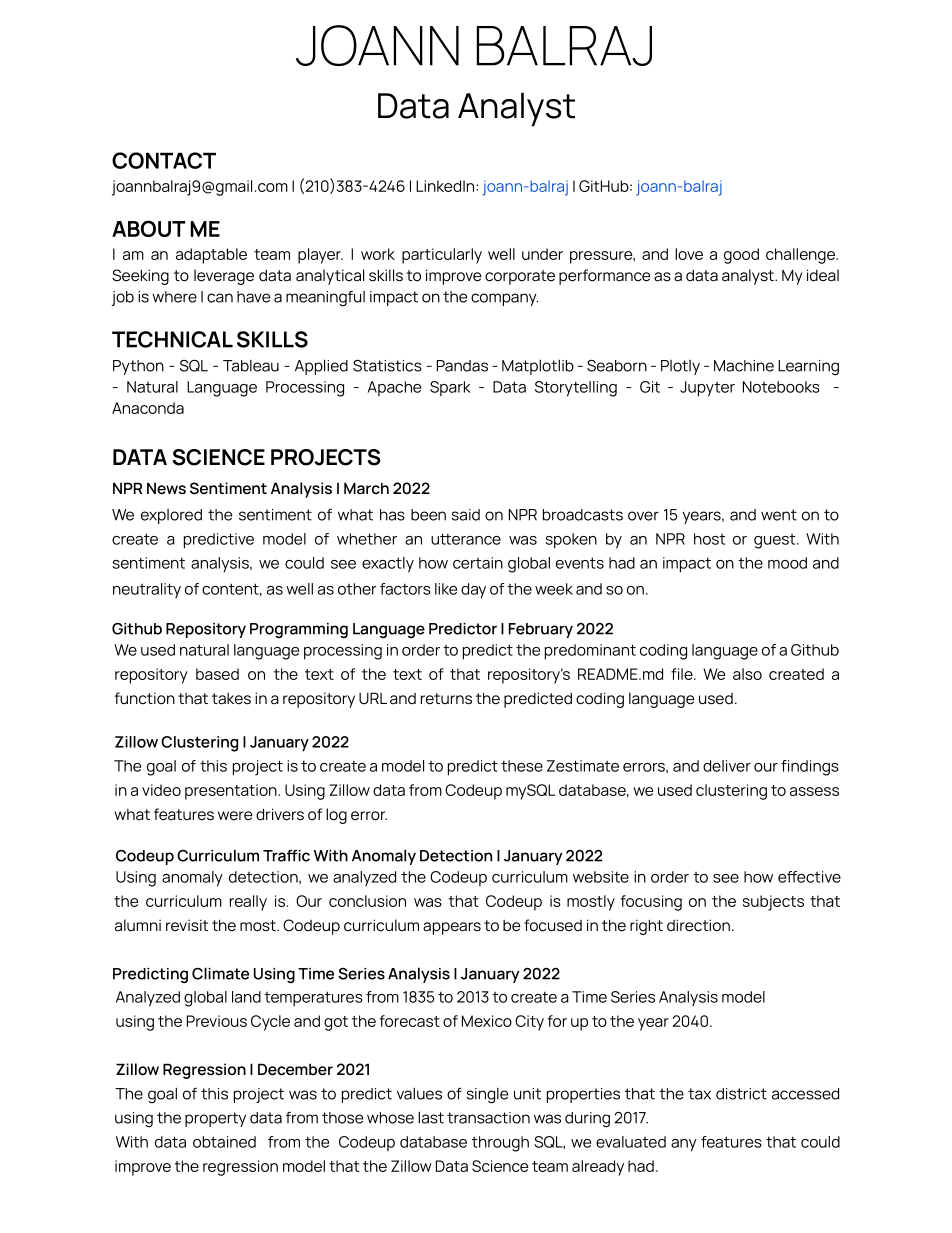 Image resolution: width=952 pixels, height=1233 pixels. I want to click on CONTACT, so click(164, 160).
